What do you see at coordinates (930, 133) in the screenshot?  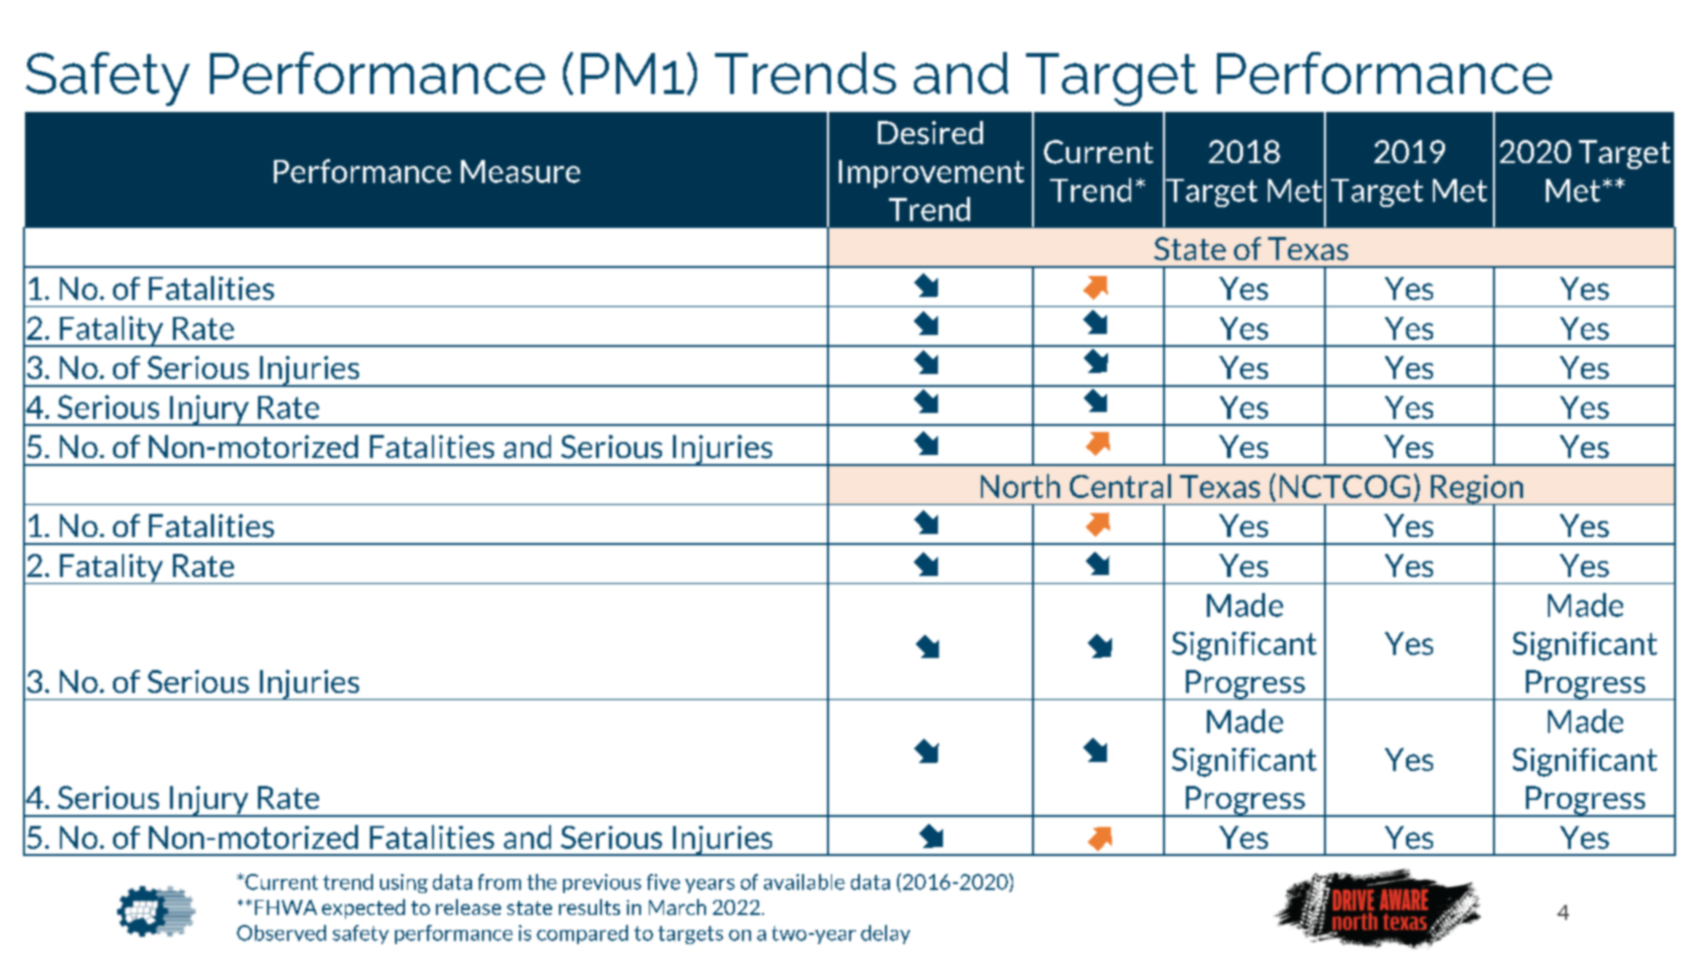 I see `Desired` at bounding box center [930, 133].
